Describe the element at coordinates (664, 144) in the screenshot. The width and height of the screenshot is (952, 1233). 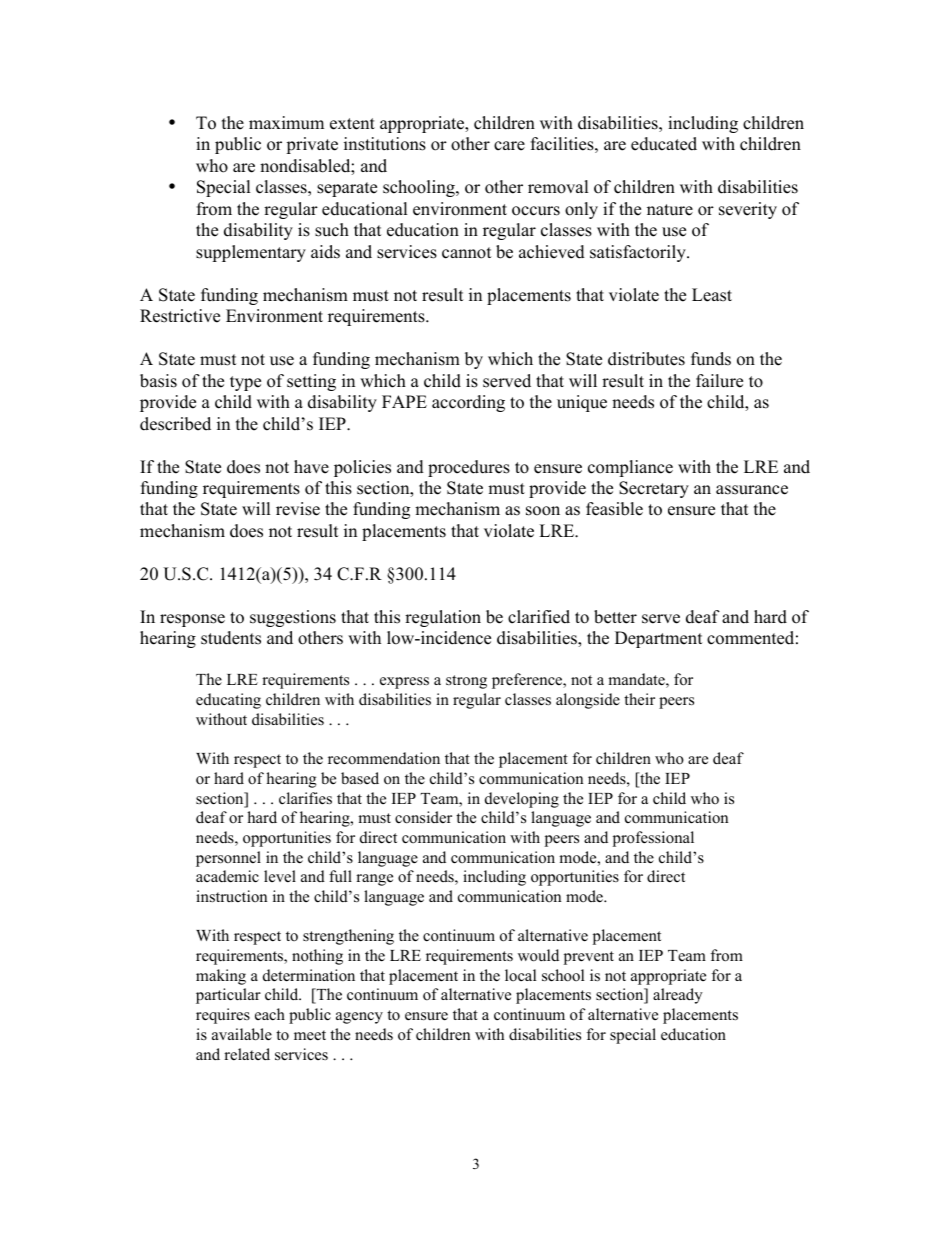
I see `educated` at that location.
